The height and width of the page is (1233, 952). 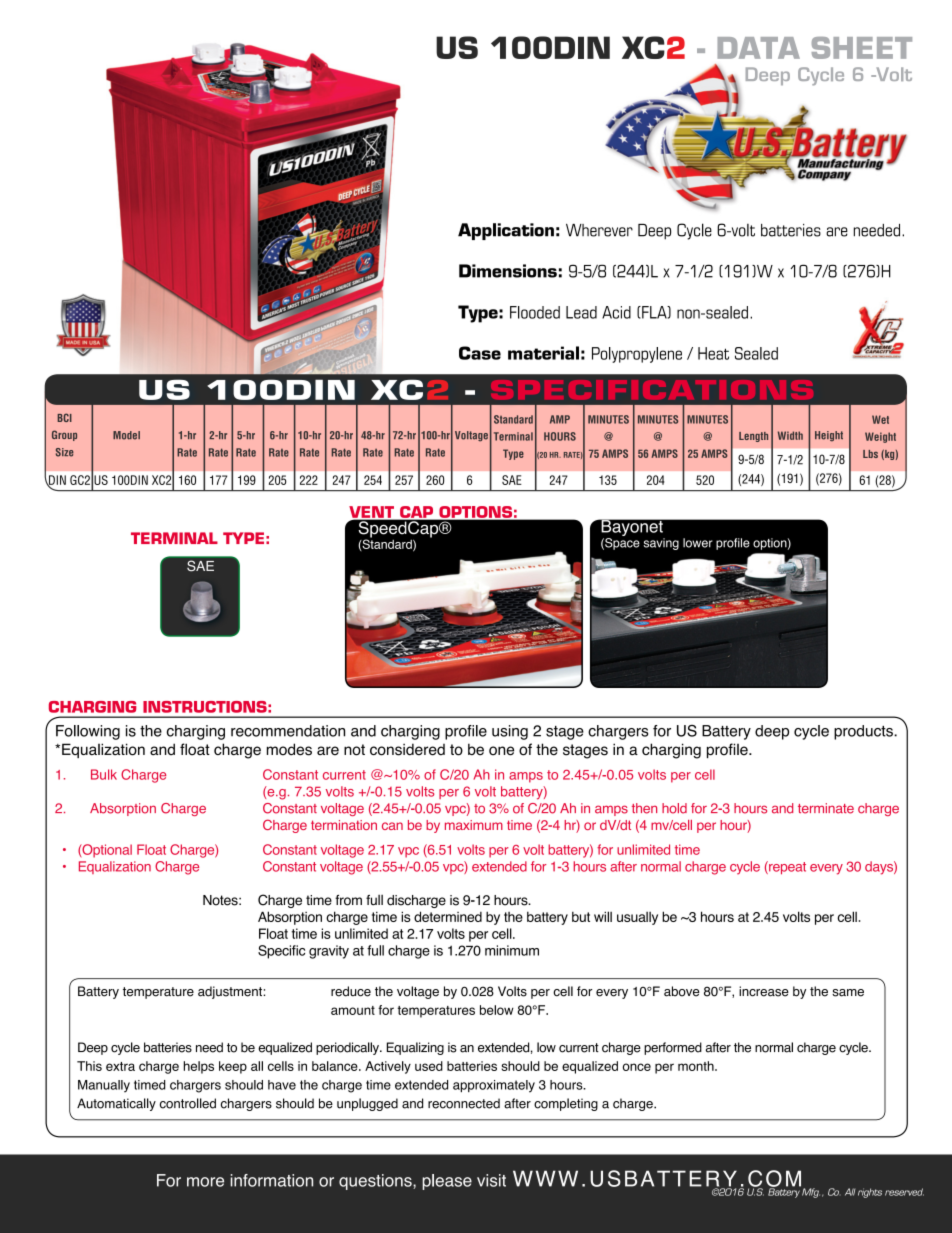 I want to click on Mfg, so click(x=811, y=1193).
